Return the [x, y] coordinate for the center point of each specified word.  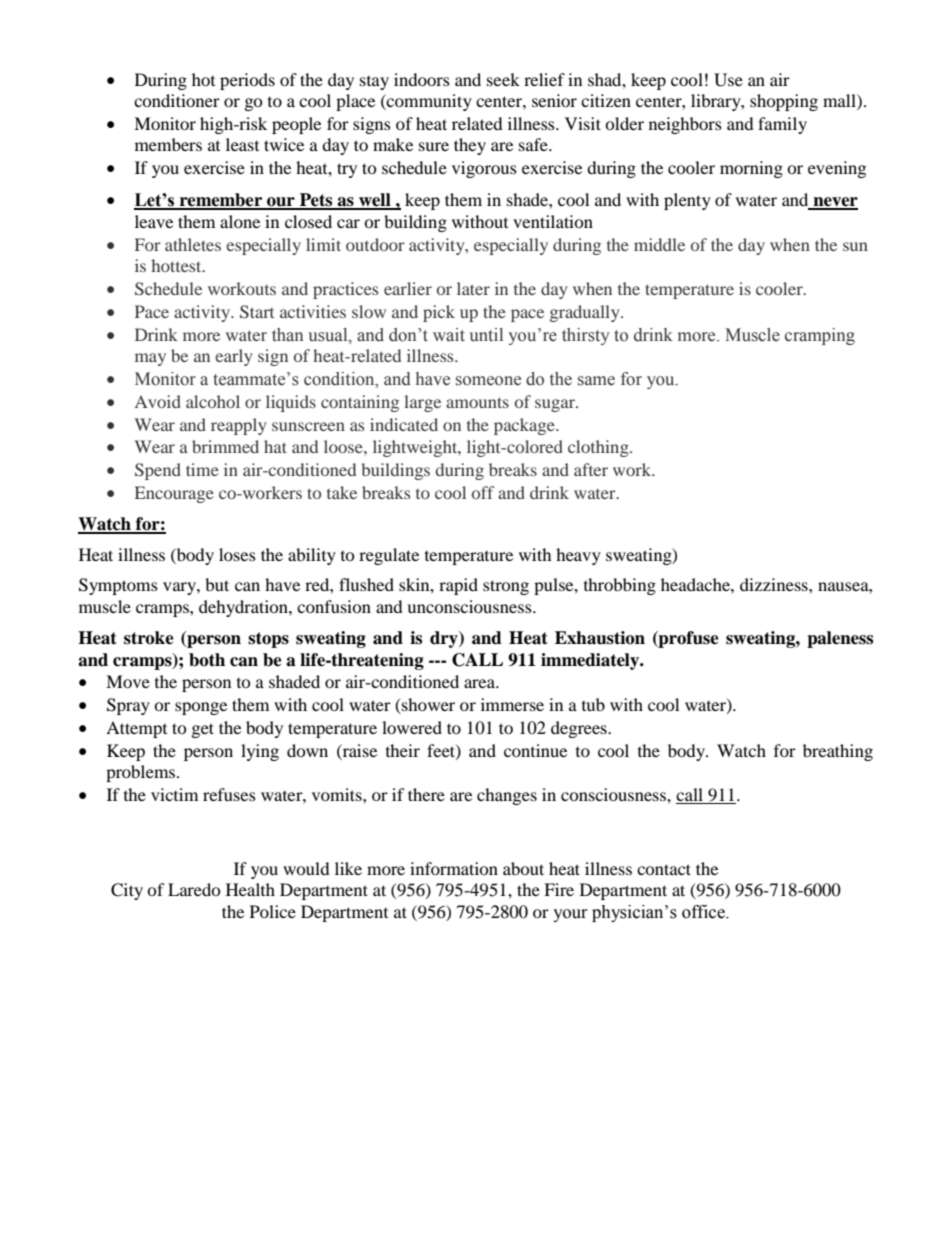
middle [659, 244]
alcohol [213, 401]
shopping [784, 102]
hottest [177, 265]
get [203, 730]
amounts [477, 402]
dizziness [775, 584]
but [217, 584]
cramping [820, 336]
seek [503, 79]
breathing [838, 752]
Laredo [194, 889]
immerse [512, 704]
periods [247, 81]
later [473, 288]
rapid [458, 586]
